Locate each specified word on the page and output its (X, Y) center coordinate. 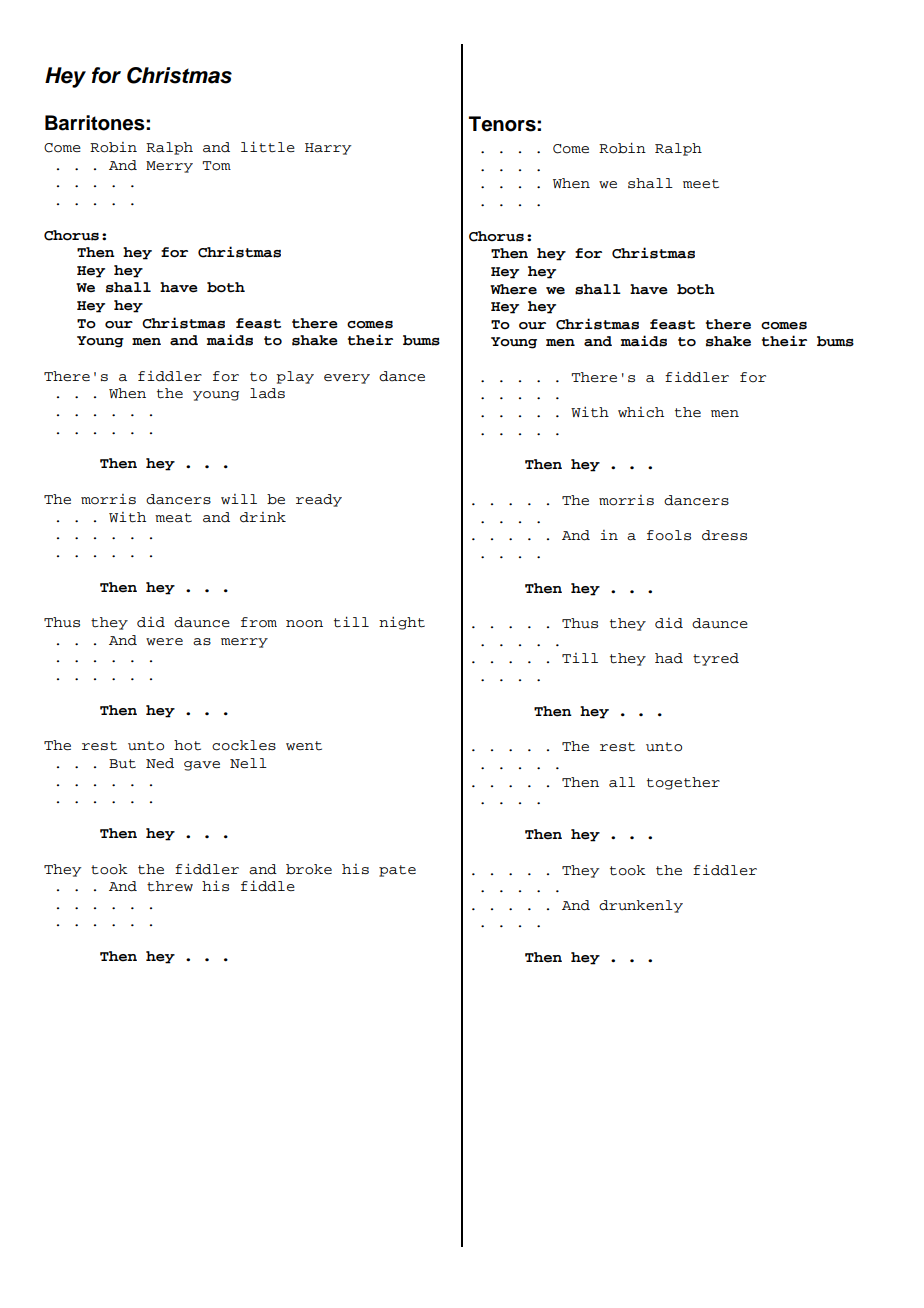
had (669, 658)
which (641, 412)
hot (187, 745)
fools (669, 535)
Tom (216, 166)
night (402, 623)
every (347, 379)
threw (170, 886)
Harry (328, 149)
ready (319, 500)
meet (701, 184)
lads (267, 393)
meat (173, 518)
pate (397, 871)
